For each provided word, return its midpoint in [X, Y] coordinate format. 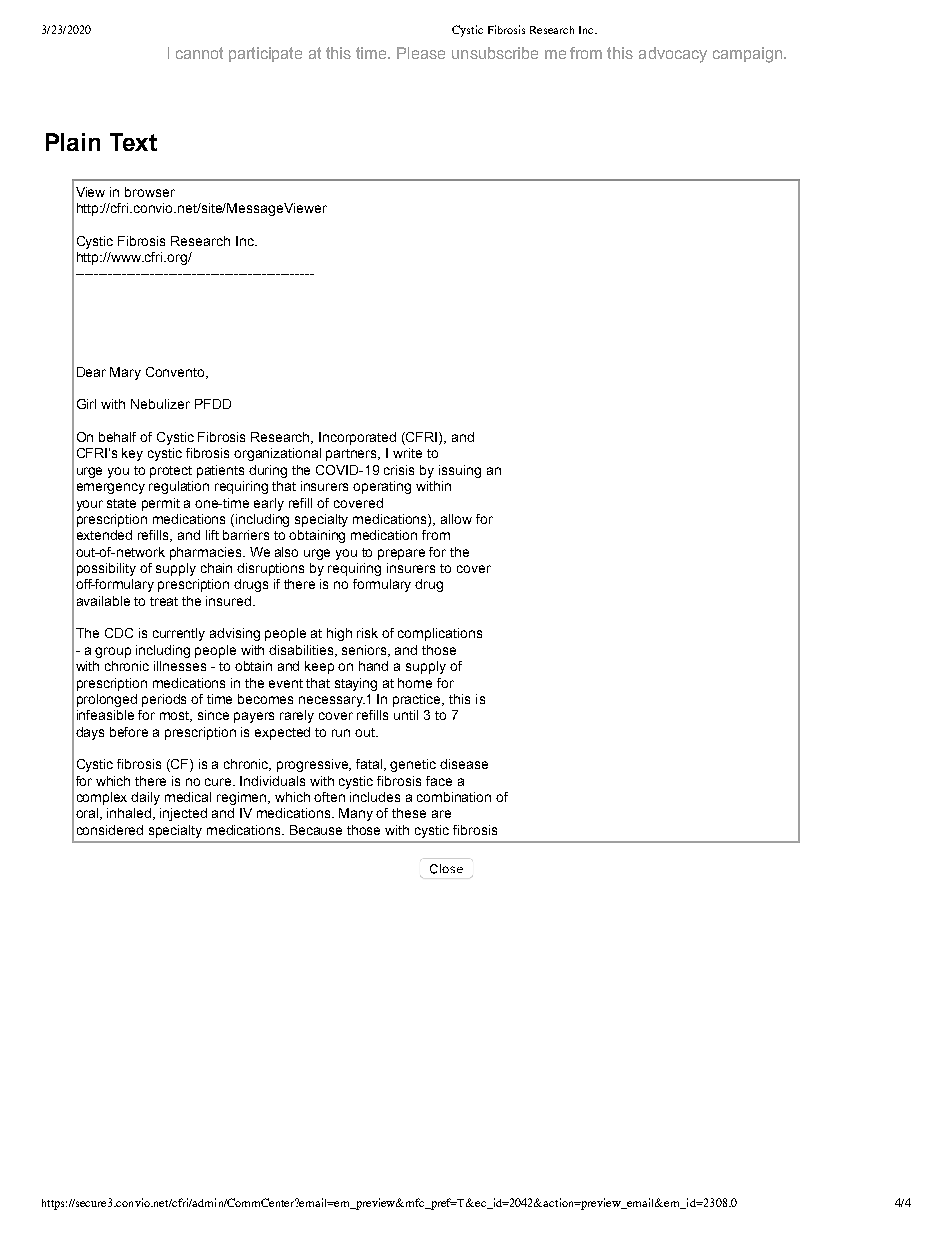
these [409, 813]
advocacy [673, 55]
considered [110, 830]
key [132, 454]
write [407, 453]
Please [421, 53]
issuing [460, 471]
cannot [199, 53]
